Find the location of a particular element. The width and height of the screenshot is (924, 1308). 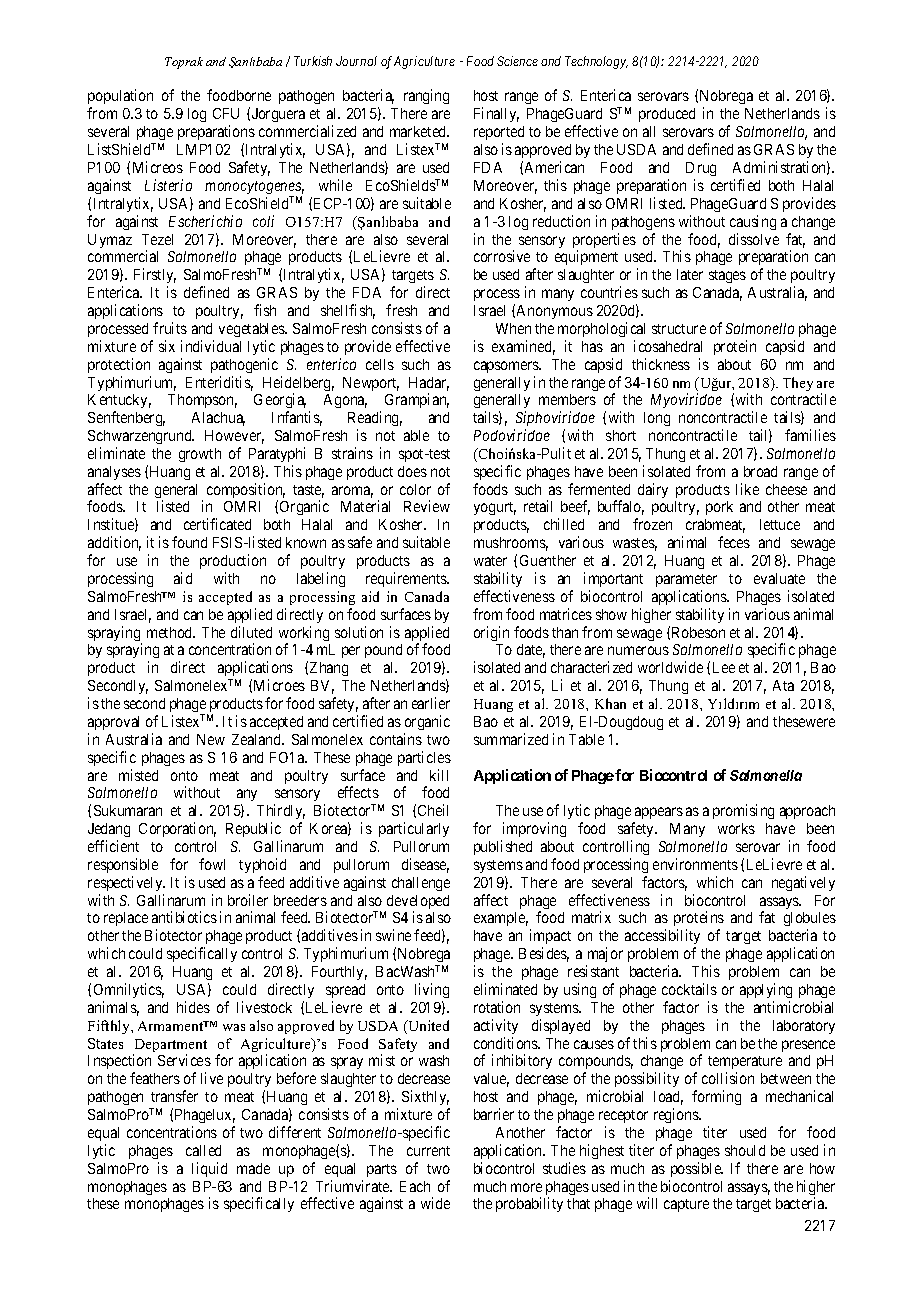

CFU is located at coordinates (226, 113).
